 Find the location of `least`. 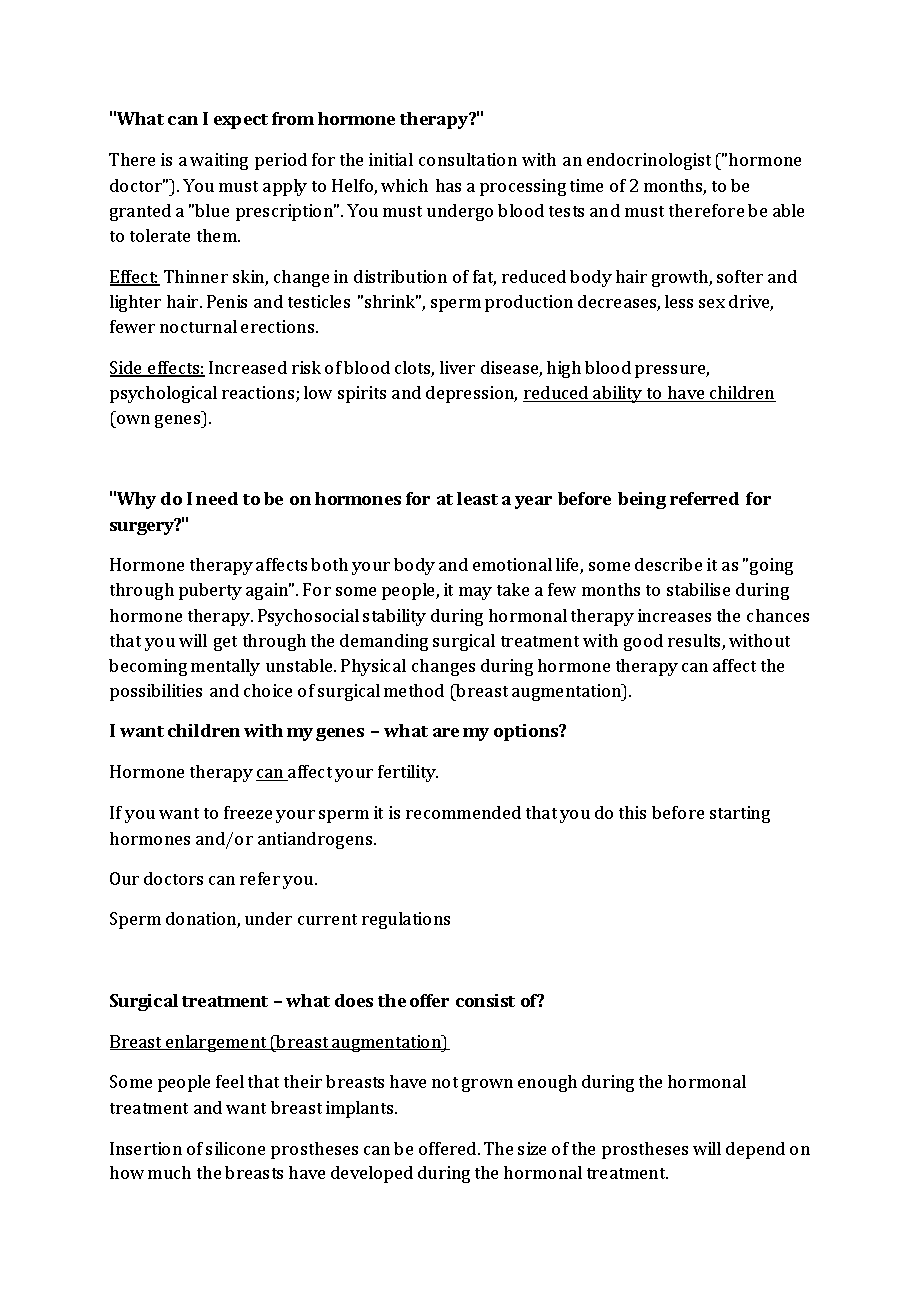

least is located at coordinates (477, 498).
